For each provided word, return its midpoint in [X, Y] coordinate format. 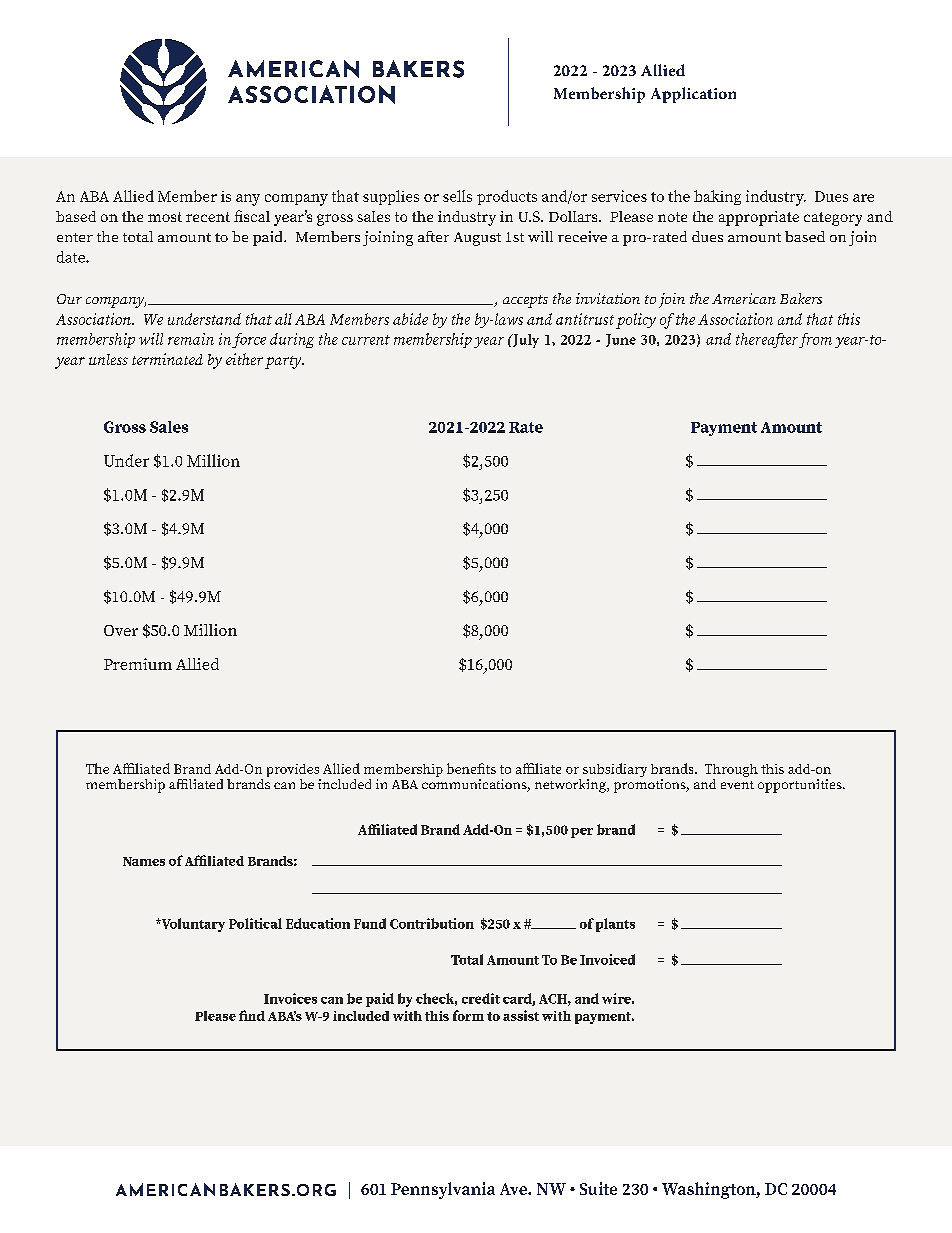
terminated [167, 359]
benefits [471, 768]
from [815, 340]
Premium [138, 664]
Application [693, 95]
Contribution [432, 923]
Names [144, 861]
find [252, 1015]
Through [731, 772]
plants [615, 925]
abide [410, 319]
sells [457, 196]
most [165, 217]
